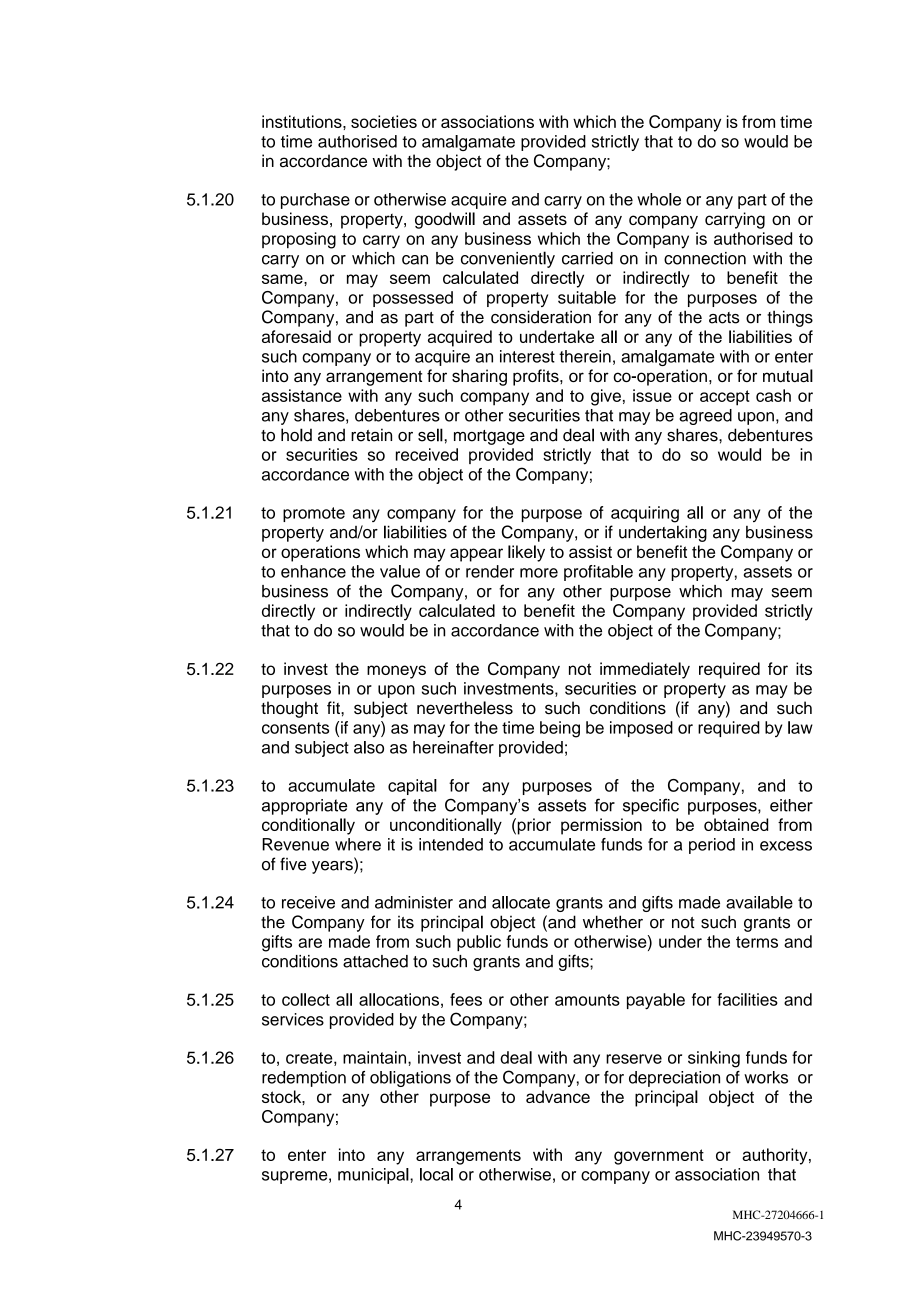 This screenshot has height=1308, width=924. Describe the element at coordinates (384, 121) in the screenshot. I see `societies` at that location.
